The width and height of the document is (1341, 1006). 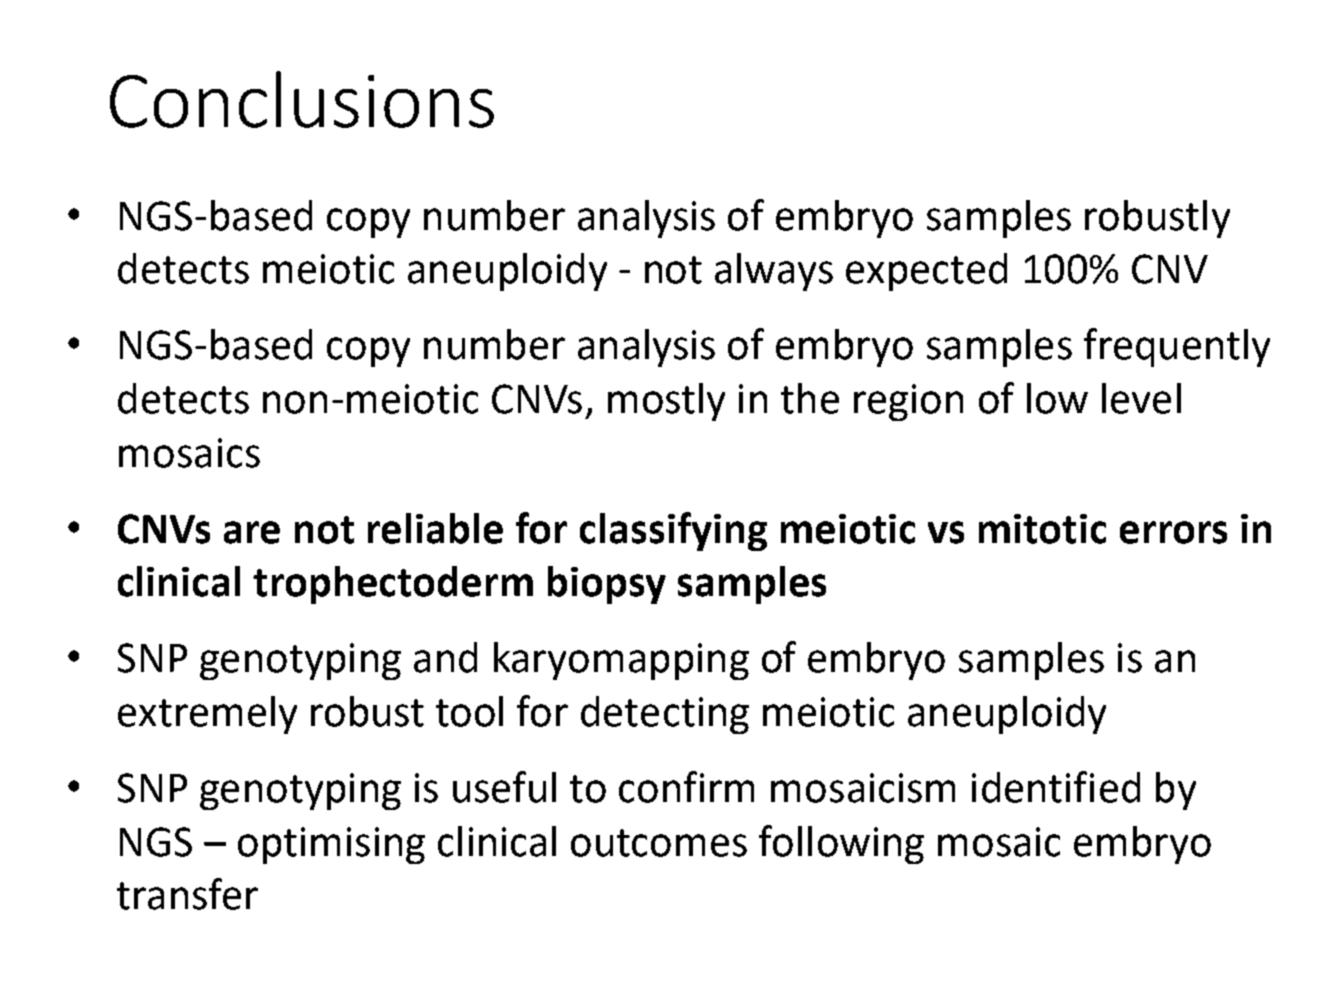 I want to click on and, so click(x=445, y=657).
